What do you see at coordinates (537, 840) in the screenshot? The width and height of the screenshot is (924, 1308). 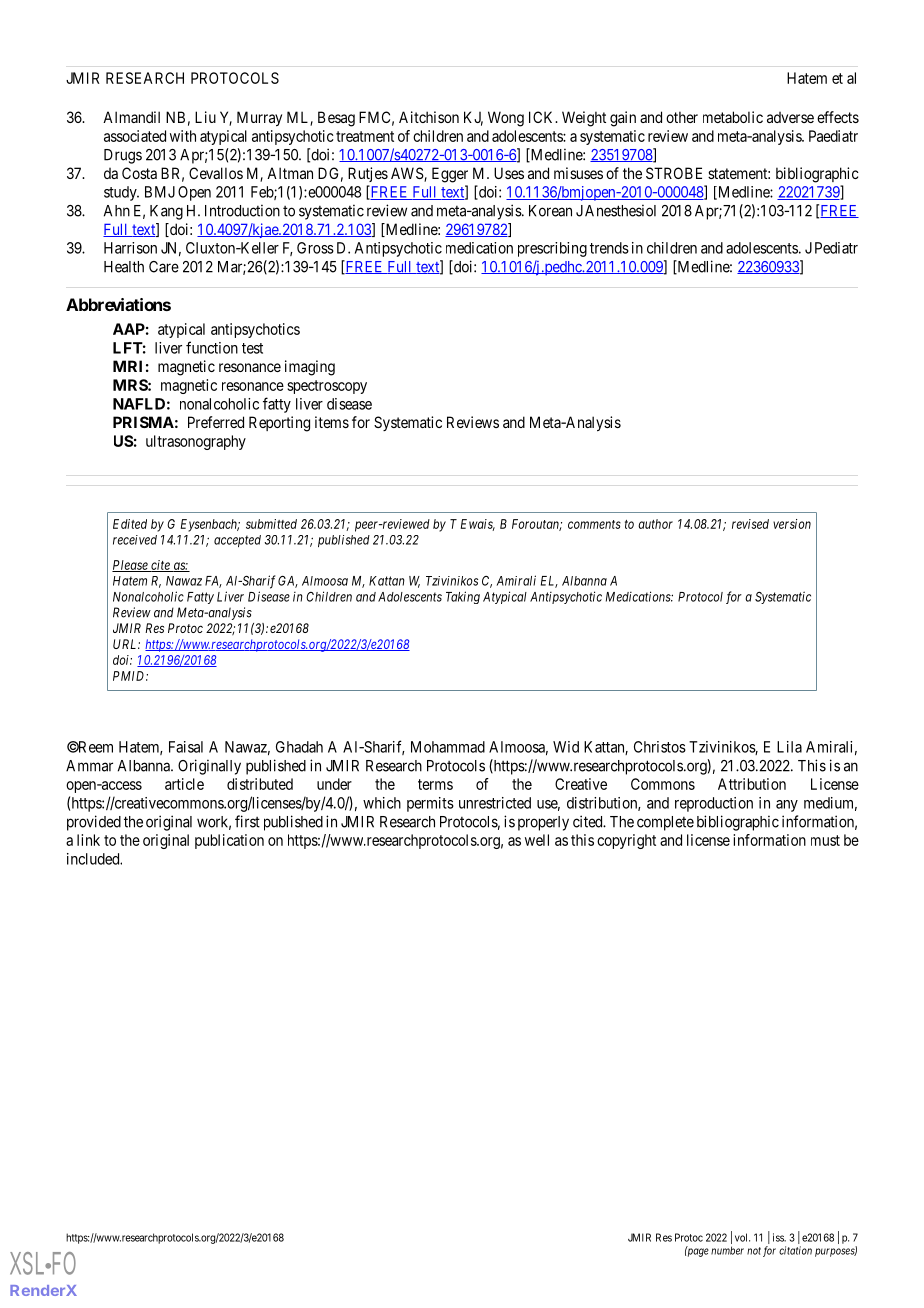 I see `well` at bounding box center [537, 840].
